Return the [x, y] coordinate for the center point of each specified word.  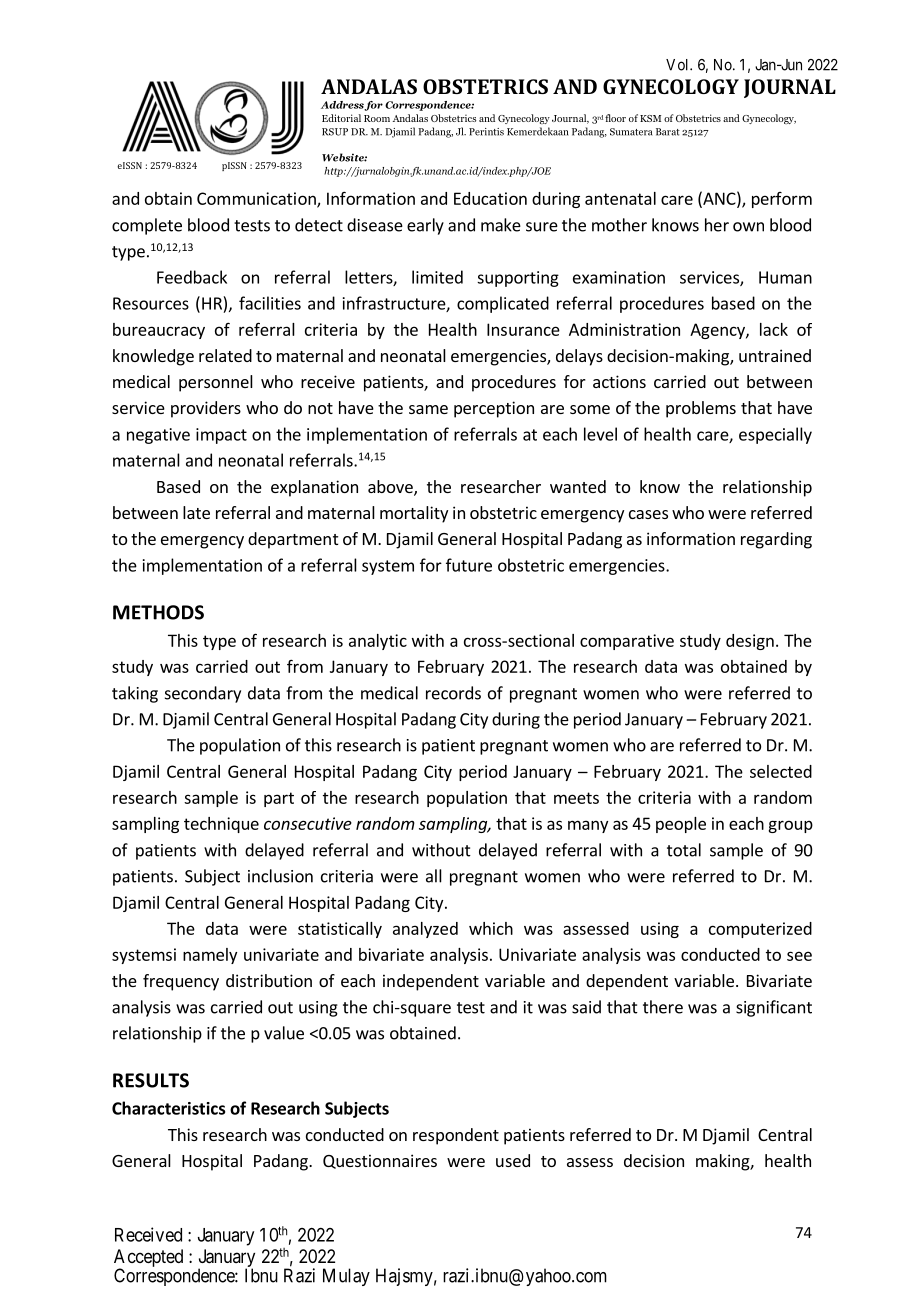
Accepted [148, 1259]
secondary [203, 694]
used [513, 1160]
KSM [650, 118]
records [453, 693]
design [750, 642]
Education [490, 198]
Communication [257, 199]
